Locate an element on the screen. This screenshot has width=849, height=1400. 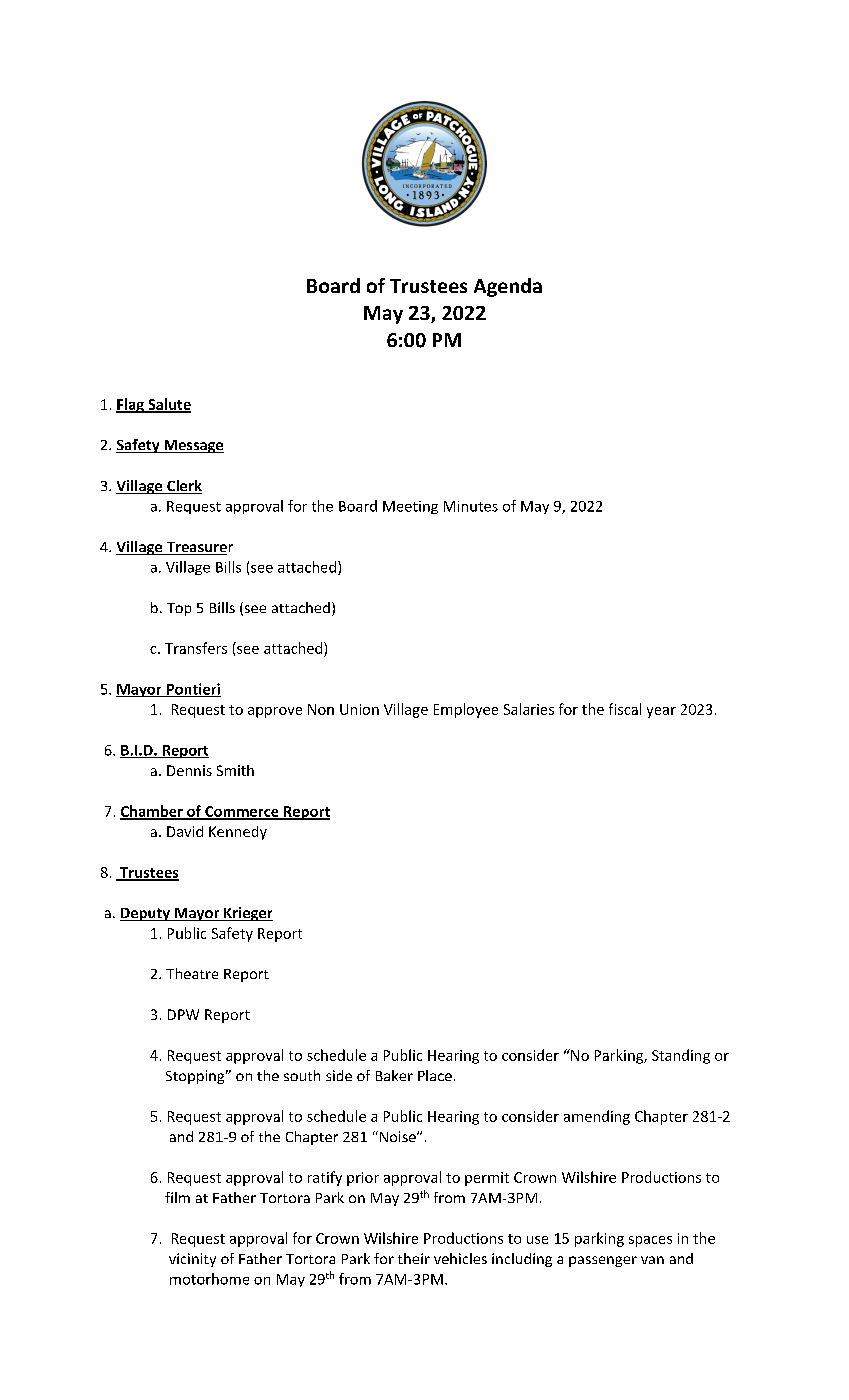
fiscal is located at coordinates (625, 709).
